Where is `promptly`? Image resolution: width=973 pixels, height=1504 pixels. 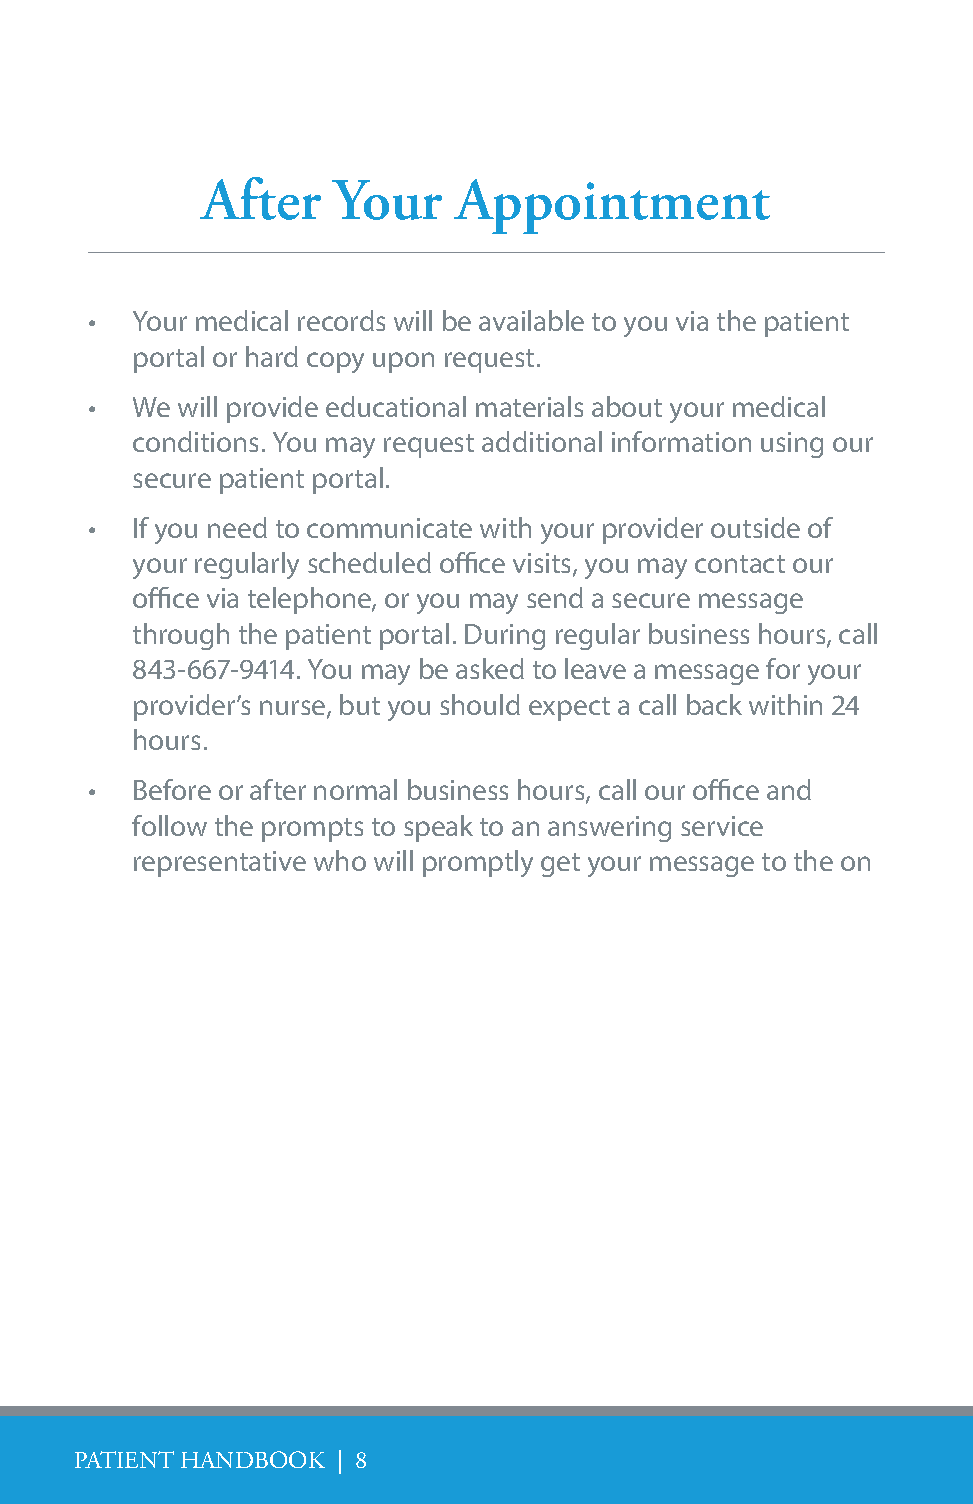
promptly is located at coordinates (478, 863).
